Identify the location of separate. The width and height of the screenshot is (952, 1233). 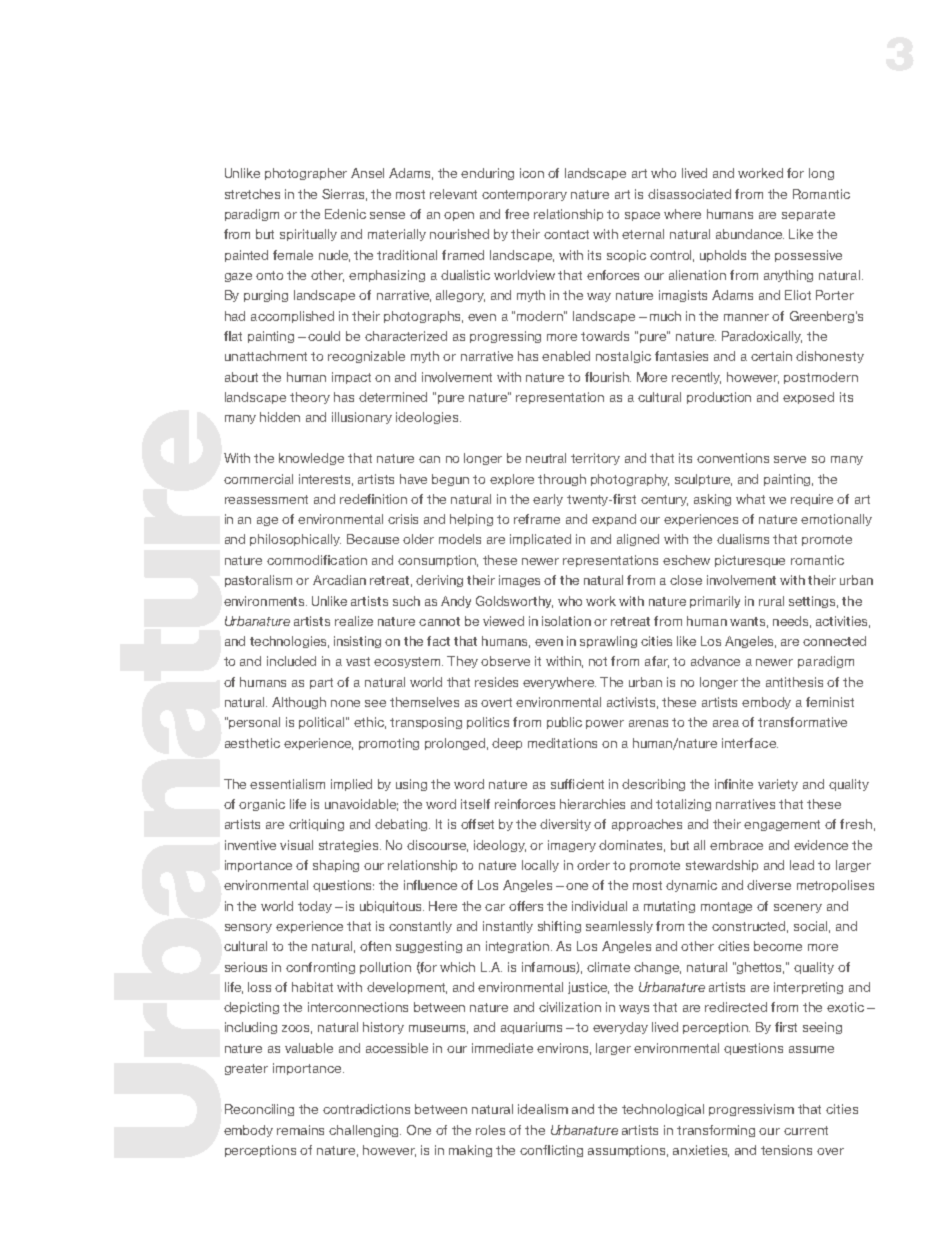
(808, 215).
